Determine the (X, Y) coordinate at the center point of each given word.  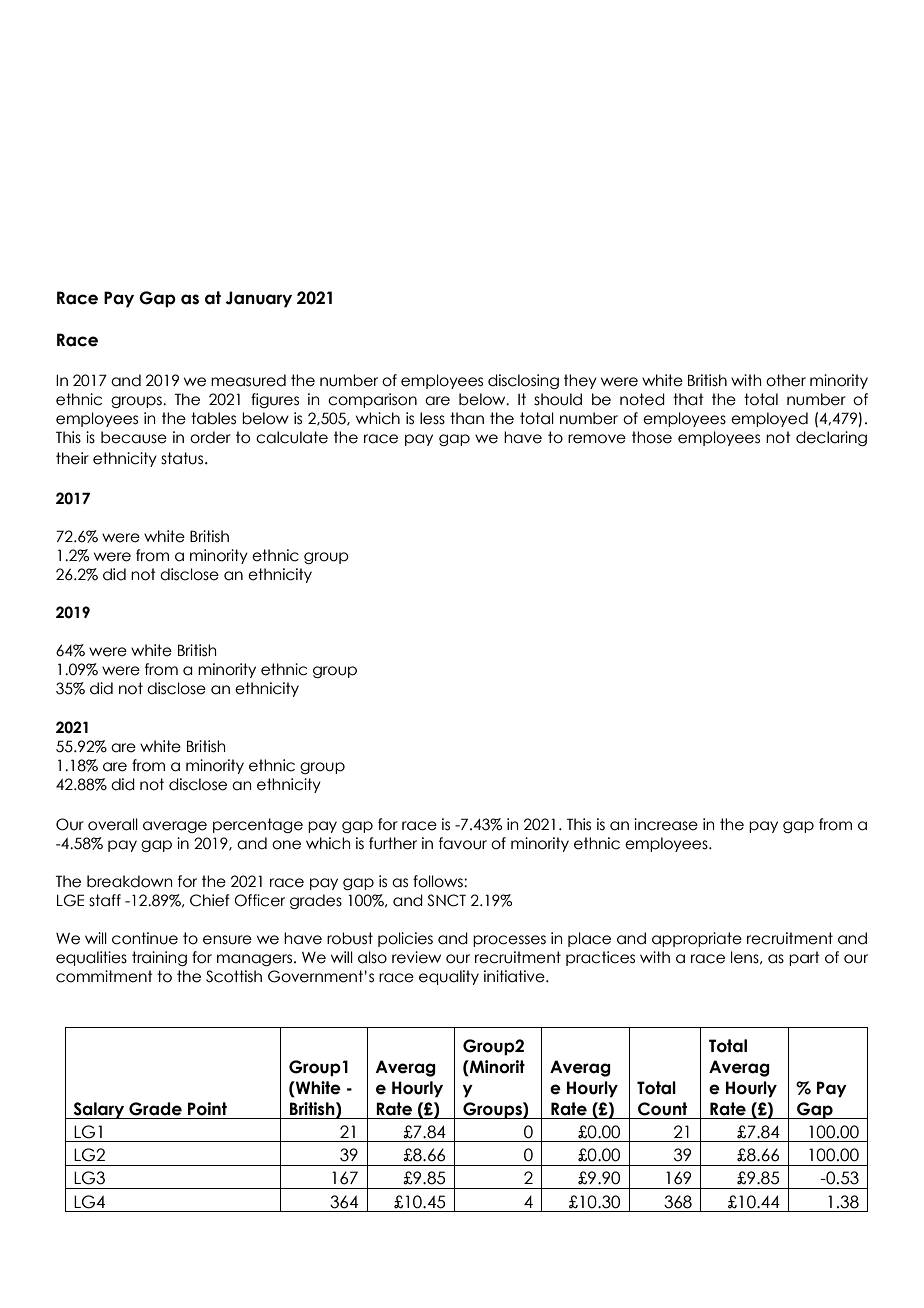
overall (113, 824)
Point (207, 1109)
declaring (831, 438)
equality (449, 977)
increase (666, 824)
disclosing (523, 381)
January (258, 299)
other (786, 380)
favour (463, 843)
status (183, 458)
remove (597, 439)
